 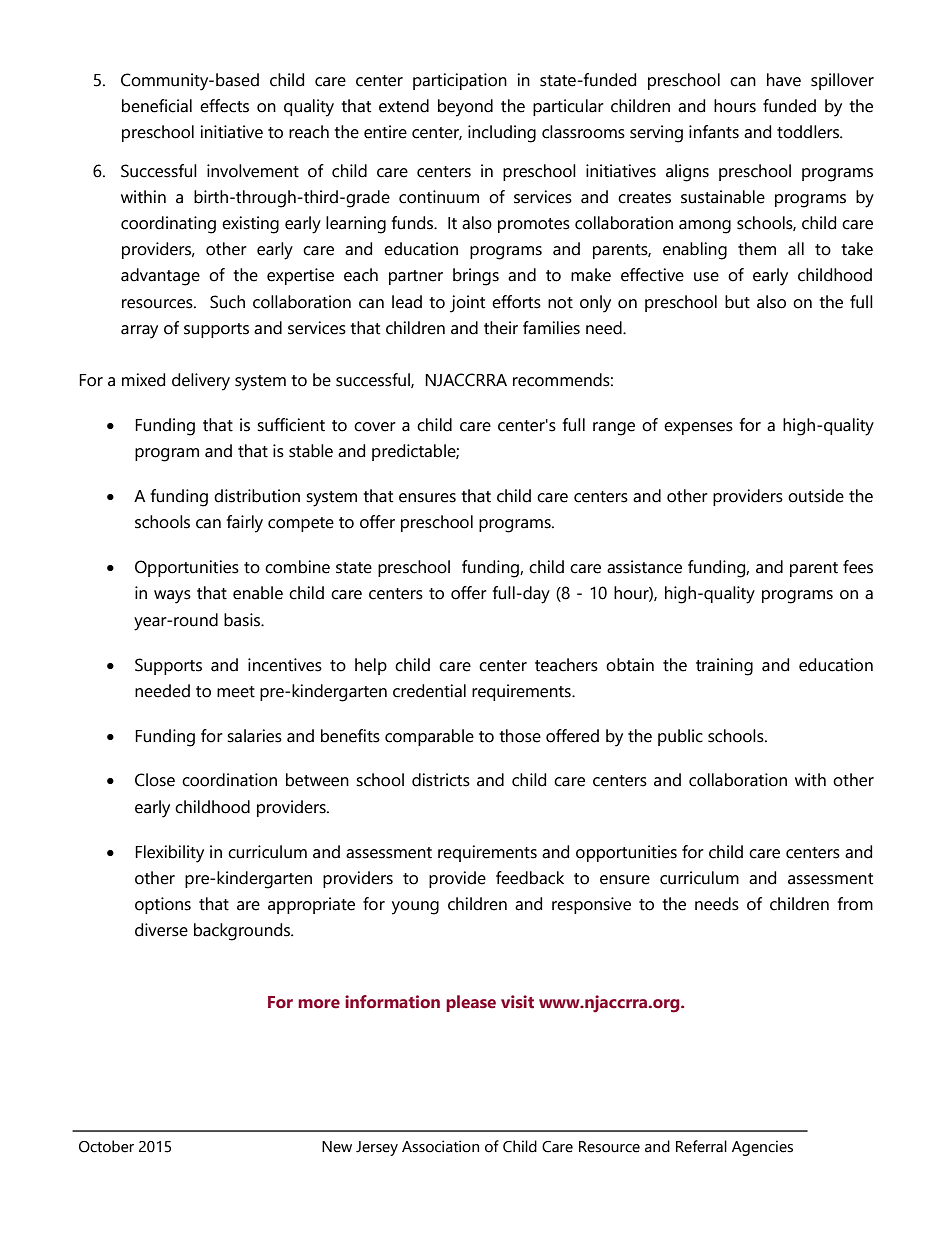 I want to click on delivery, so click(x=201, y=382).
